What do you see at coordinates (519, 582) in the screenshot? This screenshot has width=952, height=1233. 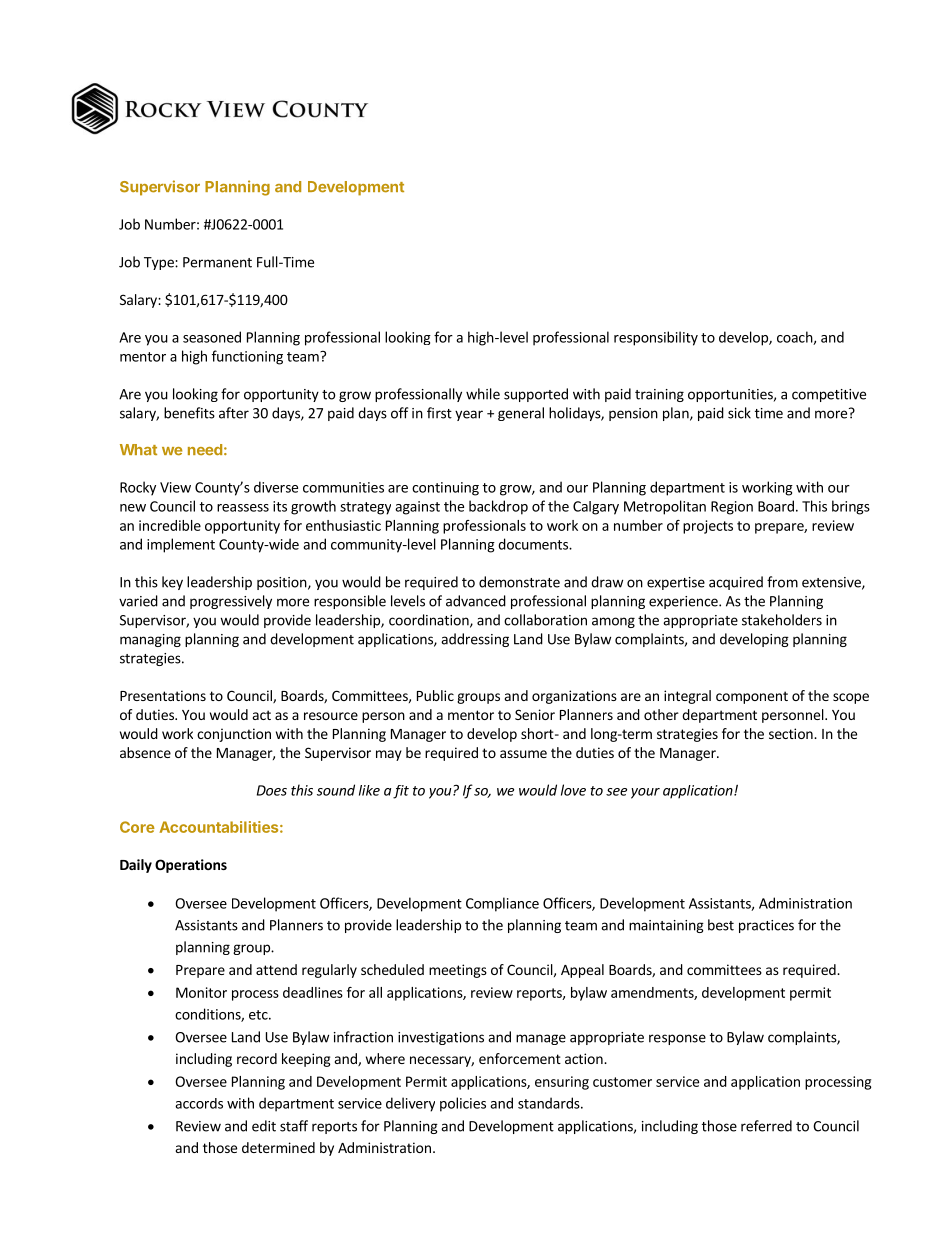 I see `demonstrate` at bounding box center [519, 582].
